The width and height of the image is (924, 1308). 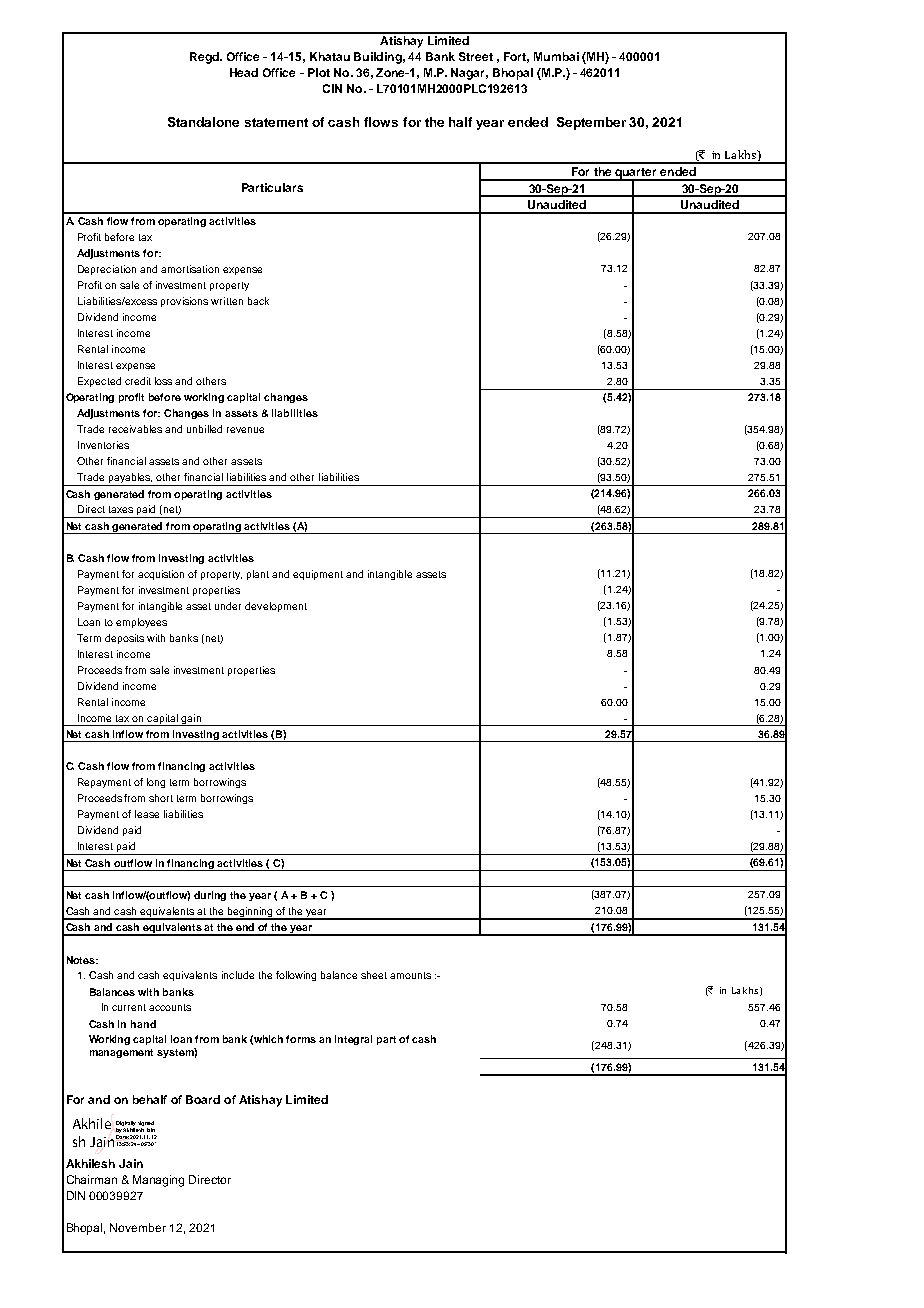 I want to click on Mumbai, so click(x=556, y=56).
